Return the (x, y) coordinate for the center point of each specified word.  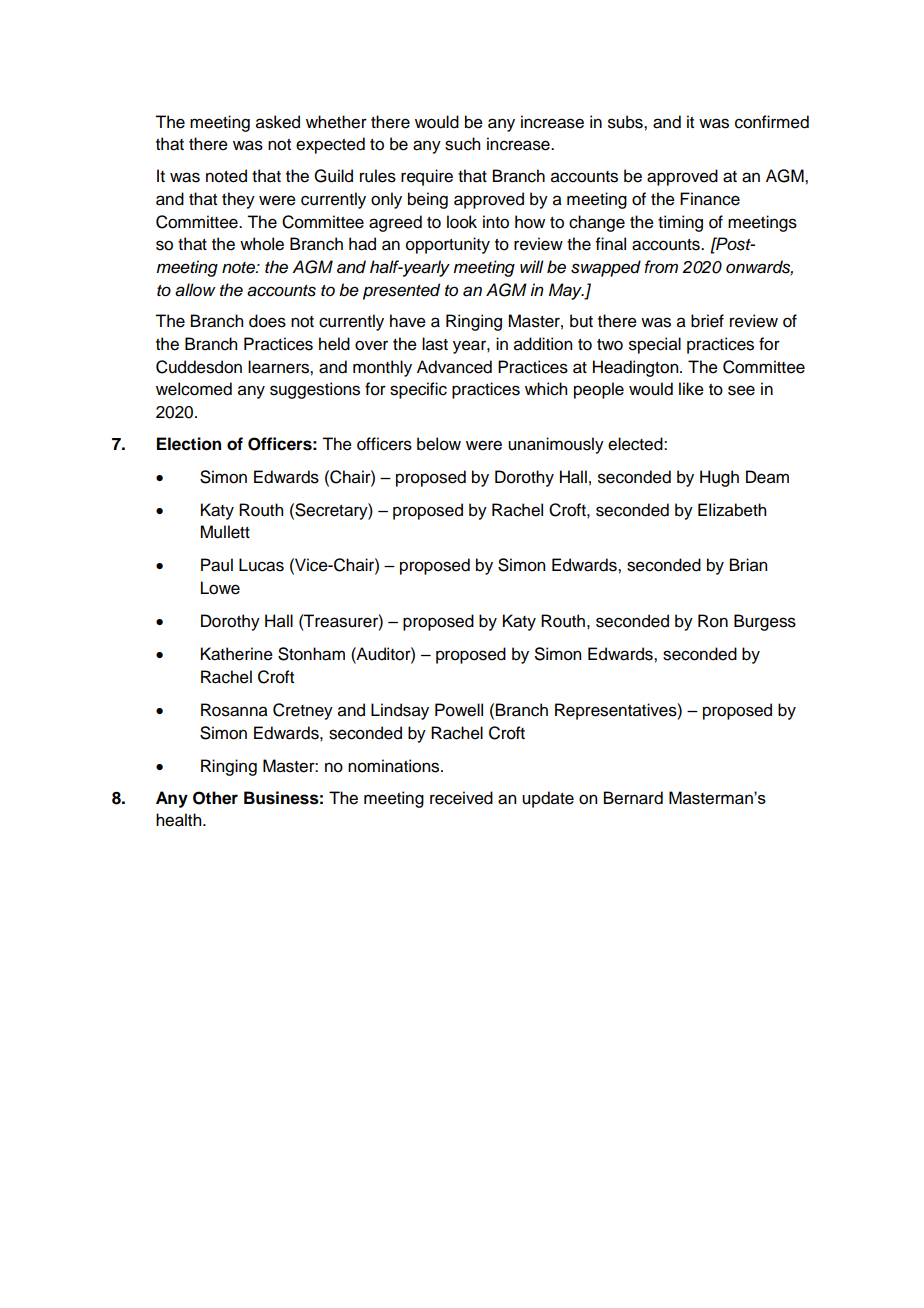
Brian (748, 565)
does (267, 321)
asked (278, 122)
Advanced (454, 367)
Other (215, 798)
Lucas (261, 565)
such (462, 144)
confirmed (772, 122)
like (691, 389)
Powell (459, 710)
